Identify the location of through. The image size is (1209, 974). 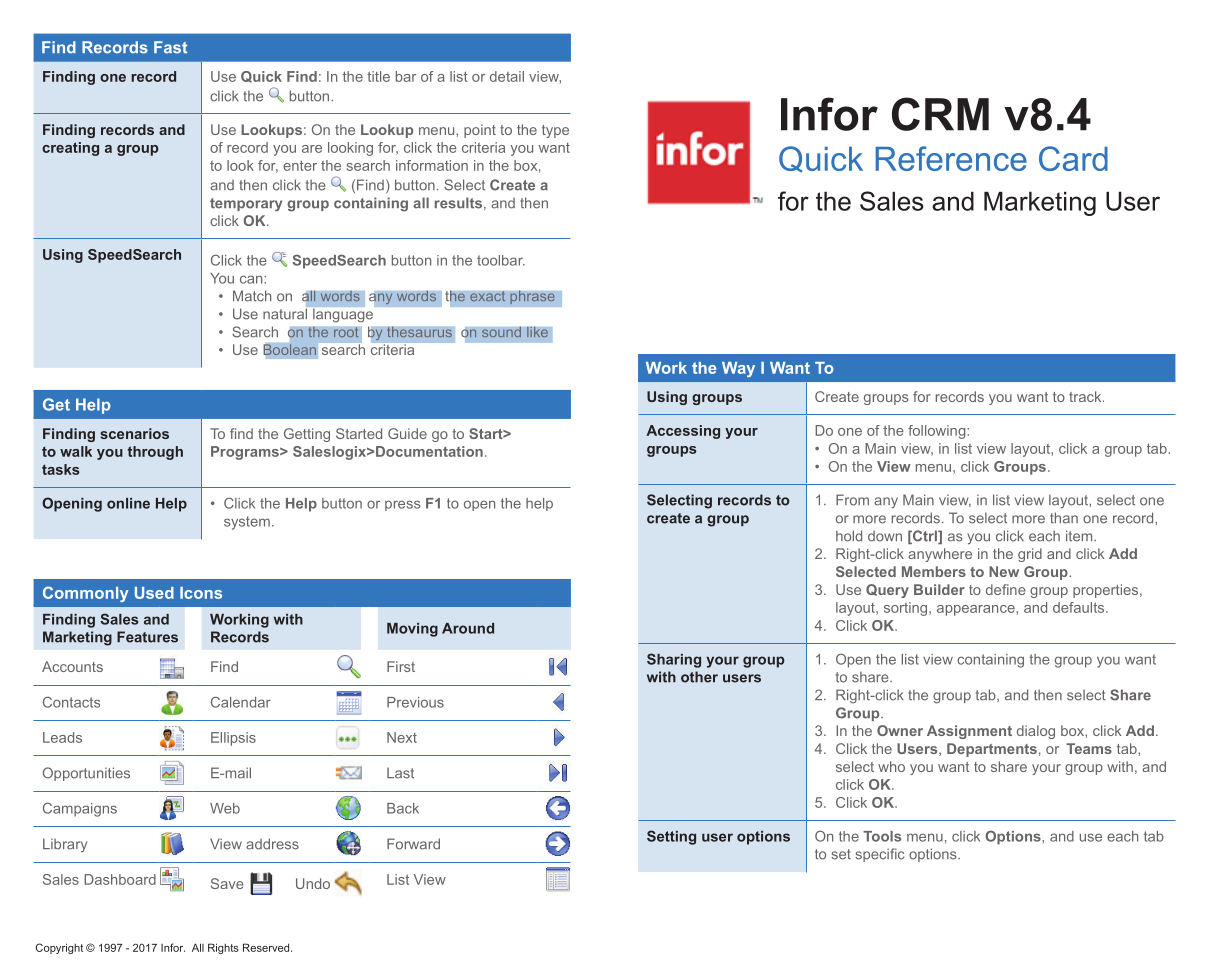
(155, 453).
